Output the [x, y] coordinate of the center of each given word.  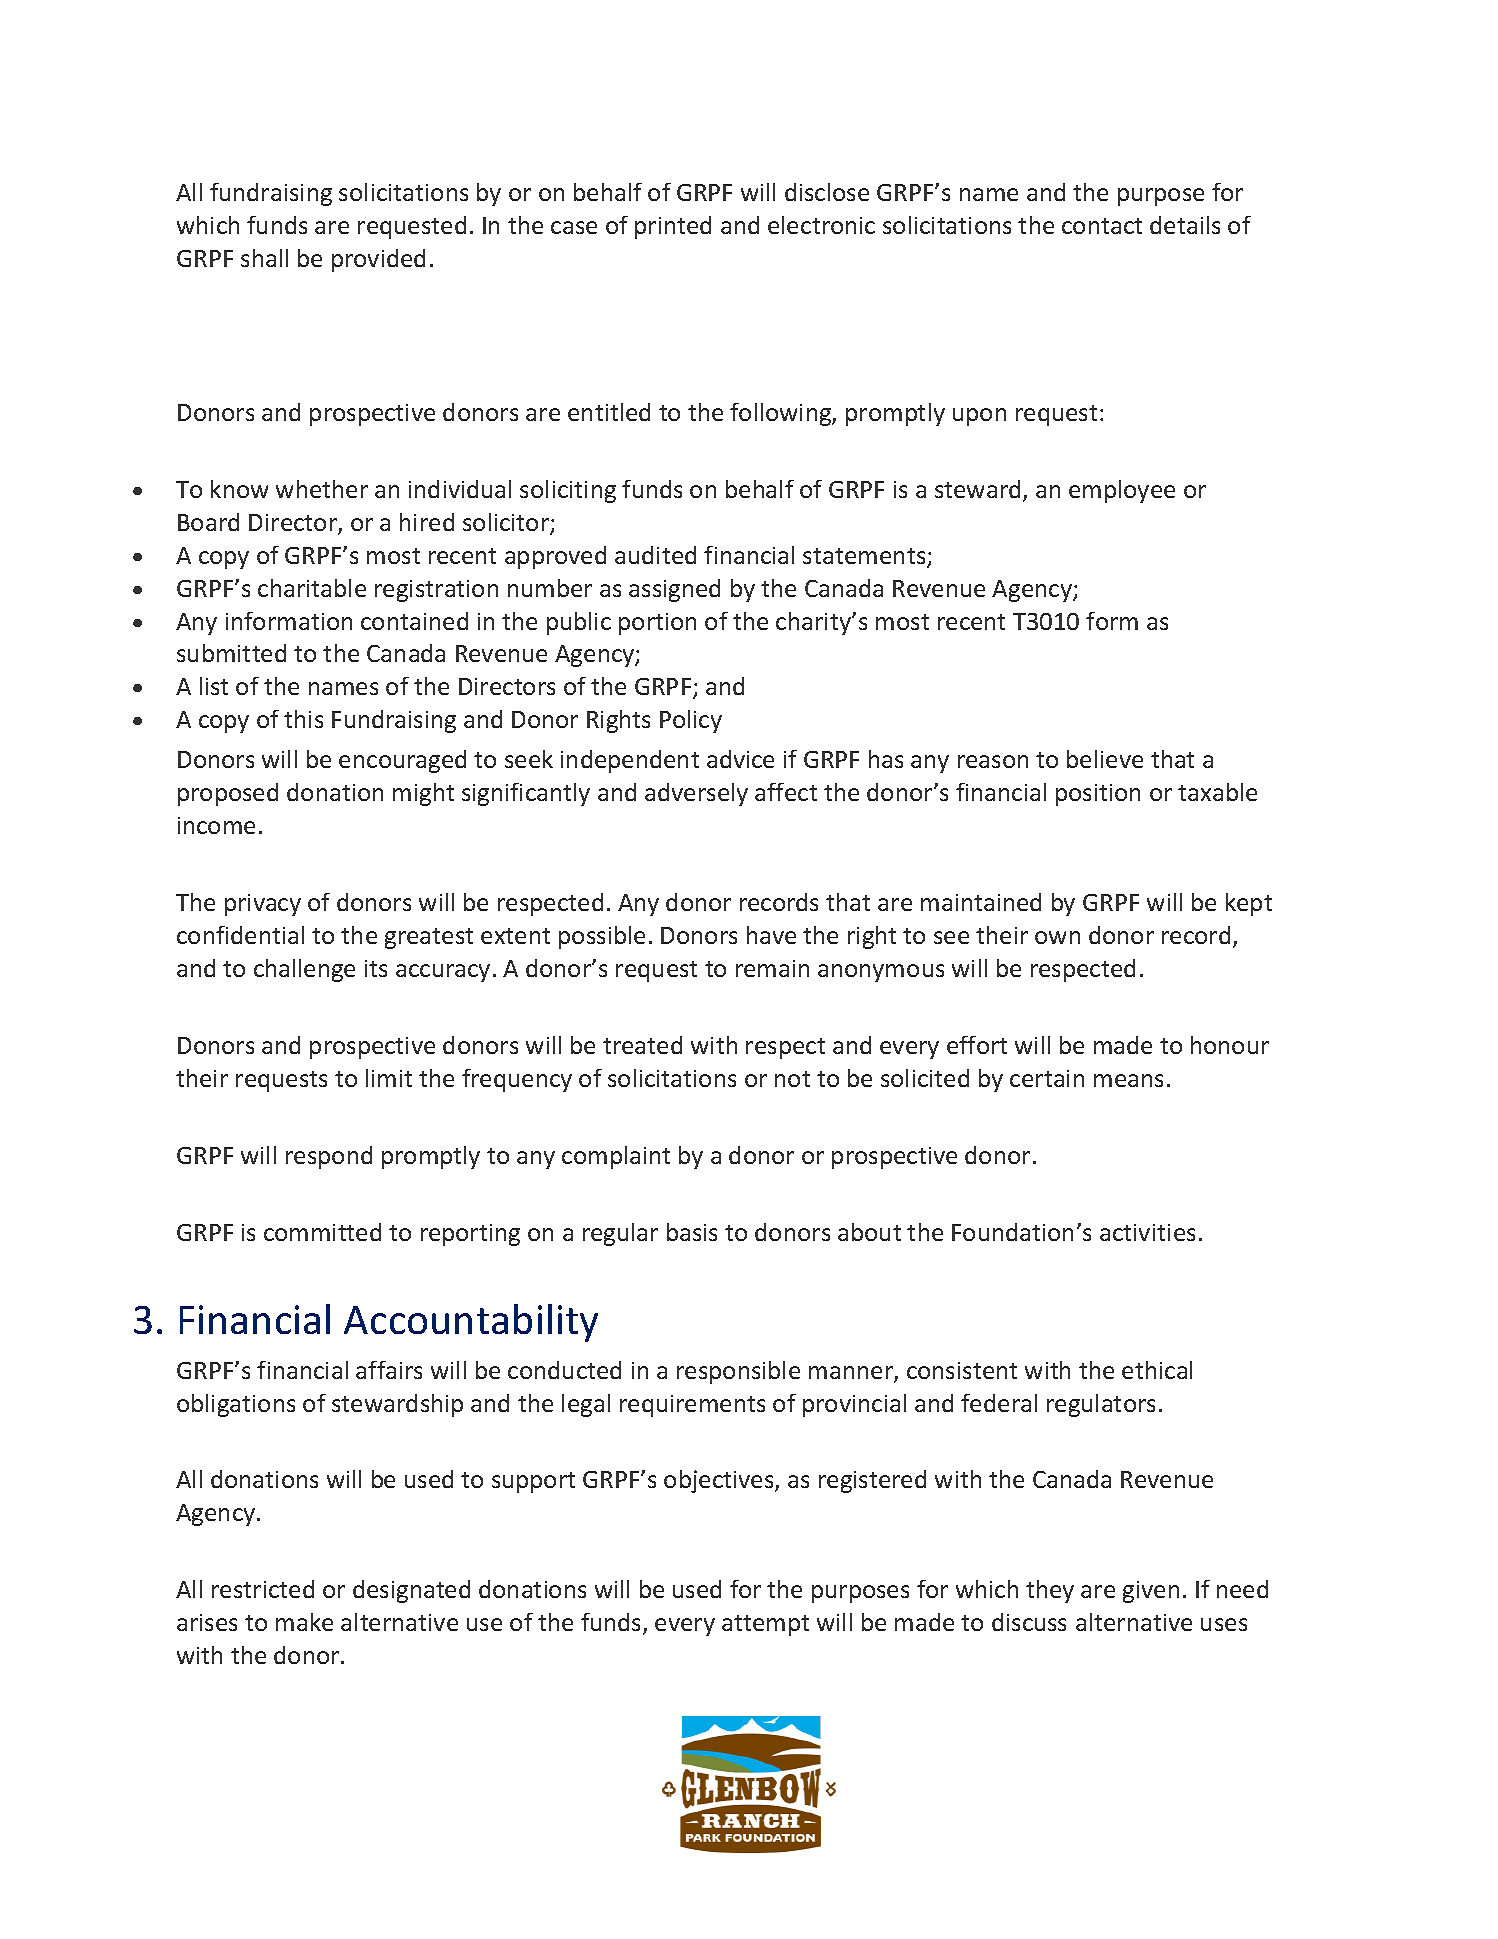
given [1151, 1592]
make [304, 1622]
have [771, 935]
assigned [674, 590]
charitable [312, 588]
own [1057, 937]
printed [673, 227]
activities [1147, 1232]
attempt [765, 1625]
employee [1122, 491]
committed [322, 1232]
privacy [263, 905]
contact [1102, 226]
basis [692, 1232]
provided [378, 260]
